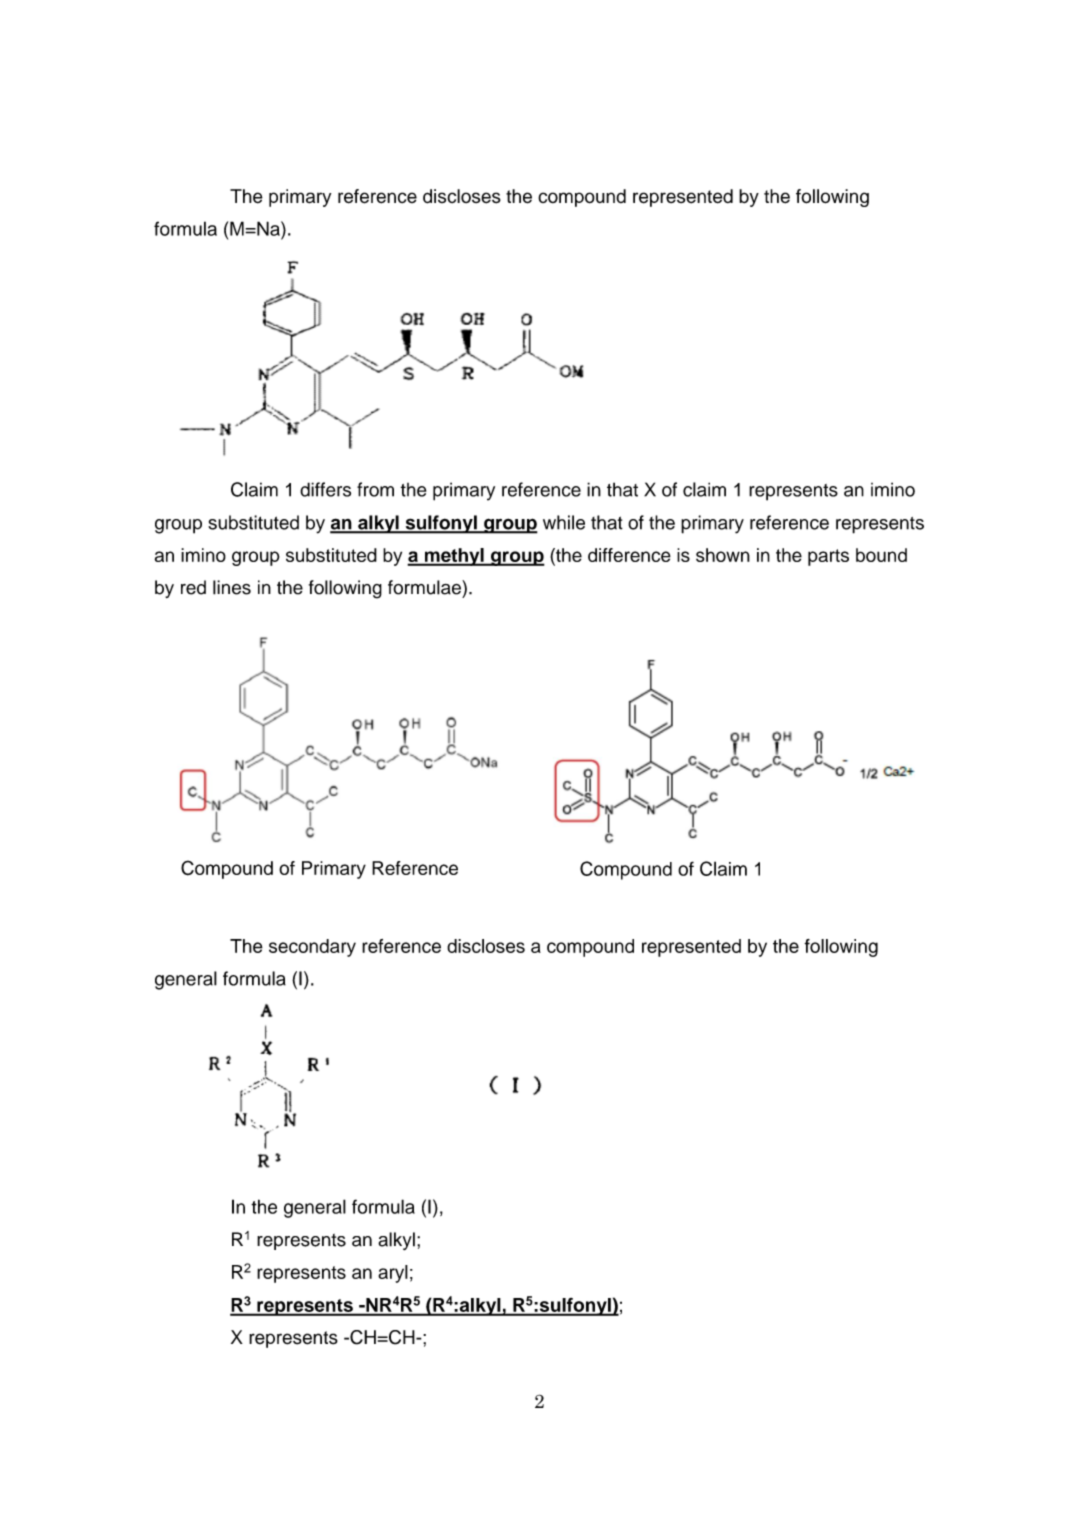 This screenshot has height=1525, width=1078. What do you see at coordinates (393, 1274) in the screenshot?
I see `aryl` at bounding box center [393, 1274].
